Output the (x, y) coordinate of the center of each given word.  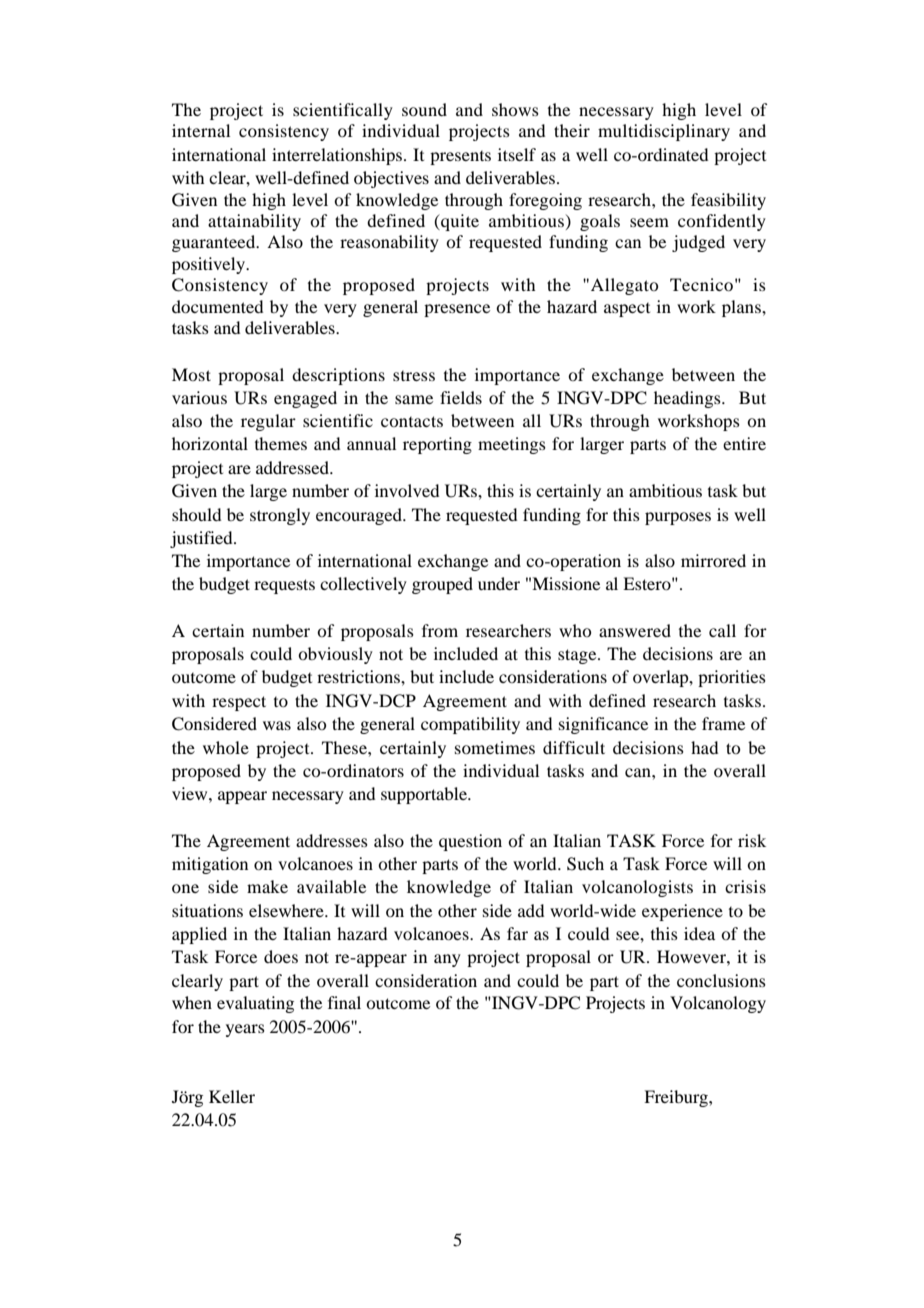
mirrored (713, 560)
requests (284, 586)
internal (201, 130)
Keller (232, 1096)
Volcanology (718, 1004)
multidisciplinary (664, 132)
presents (460, 158)
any (447, 960)
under (499, 583)
